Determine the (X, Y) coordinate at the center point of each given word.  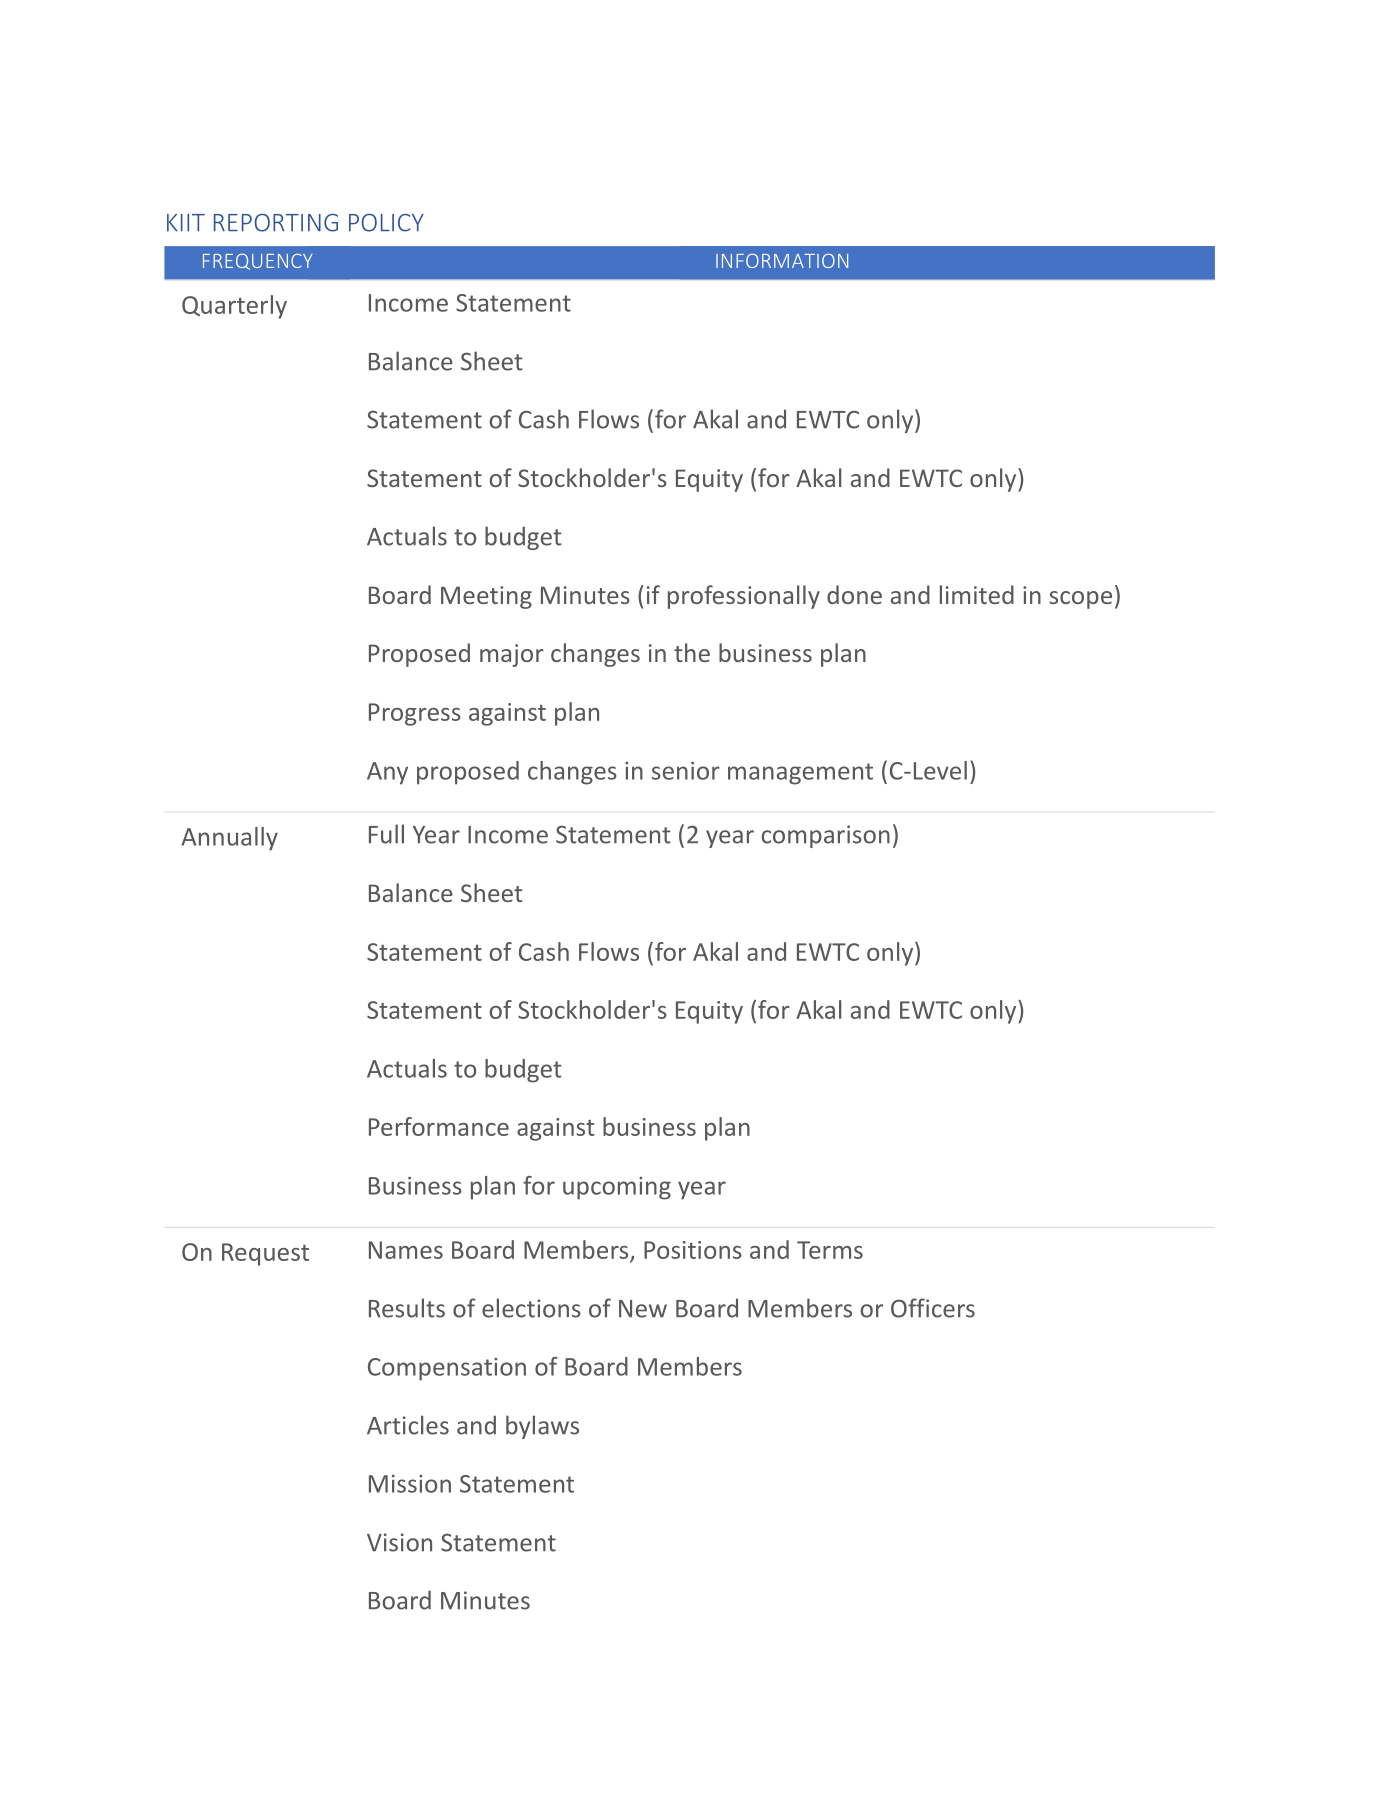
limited (977, 594)
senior (686, 771)
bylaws (542, 1427)
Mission (410, 1484)
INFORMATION (782, 260)
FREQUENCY (258, 262)
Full (386, 834)
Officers (933, 1308)
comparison (826, 836)
